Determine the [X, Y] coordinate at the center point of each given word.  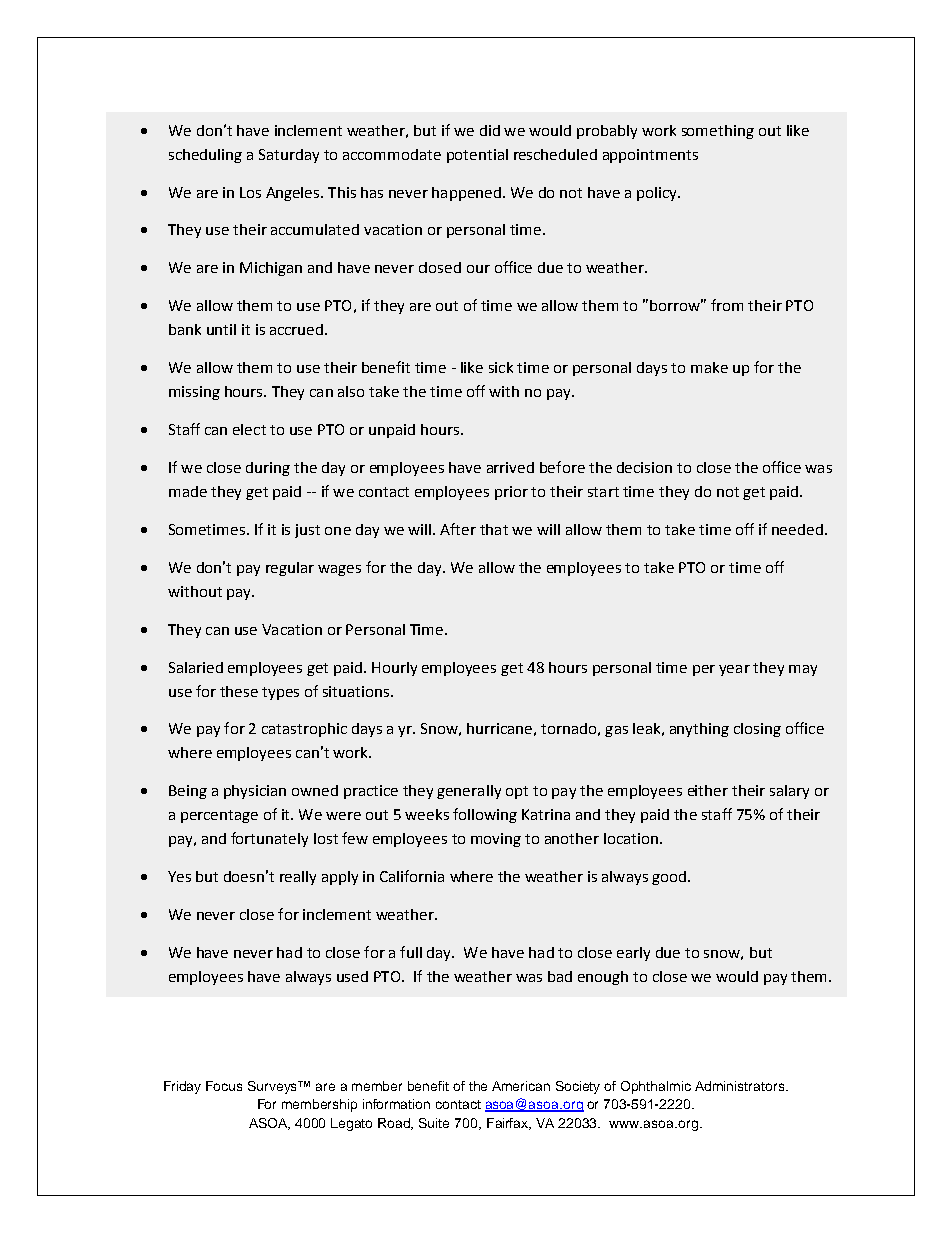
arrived [510, 467]
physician [255, 792]
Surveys [274, 1087]
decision [644, 467]
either [708, 790]
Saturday [289, 156]
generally [469, 792]
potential [477, 156]
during [268, 469]
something [718, 132]
